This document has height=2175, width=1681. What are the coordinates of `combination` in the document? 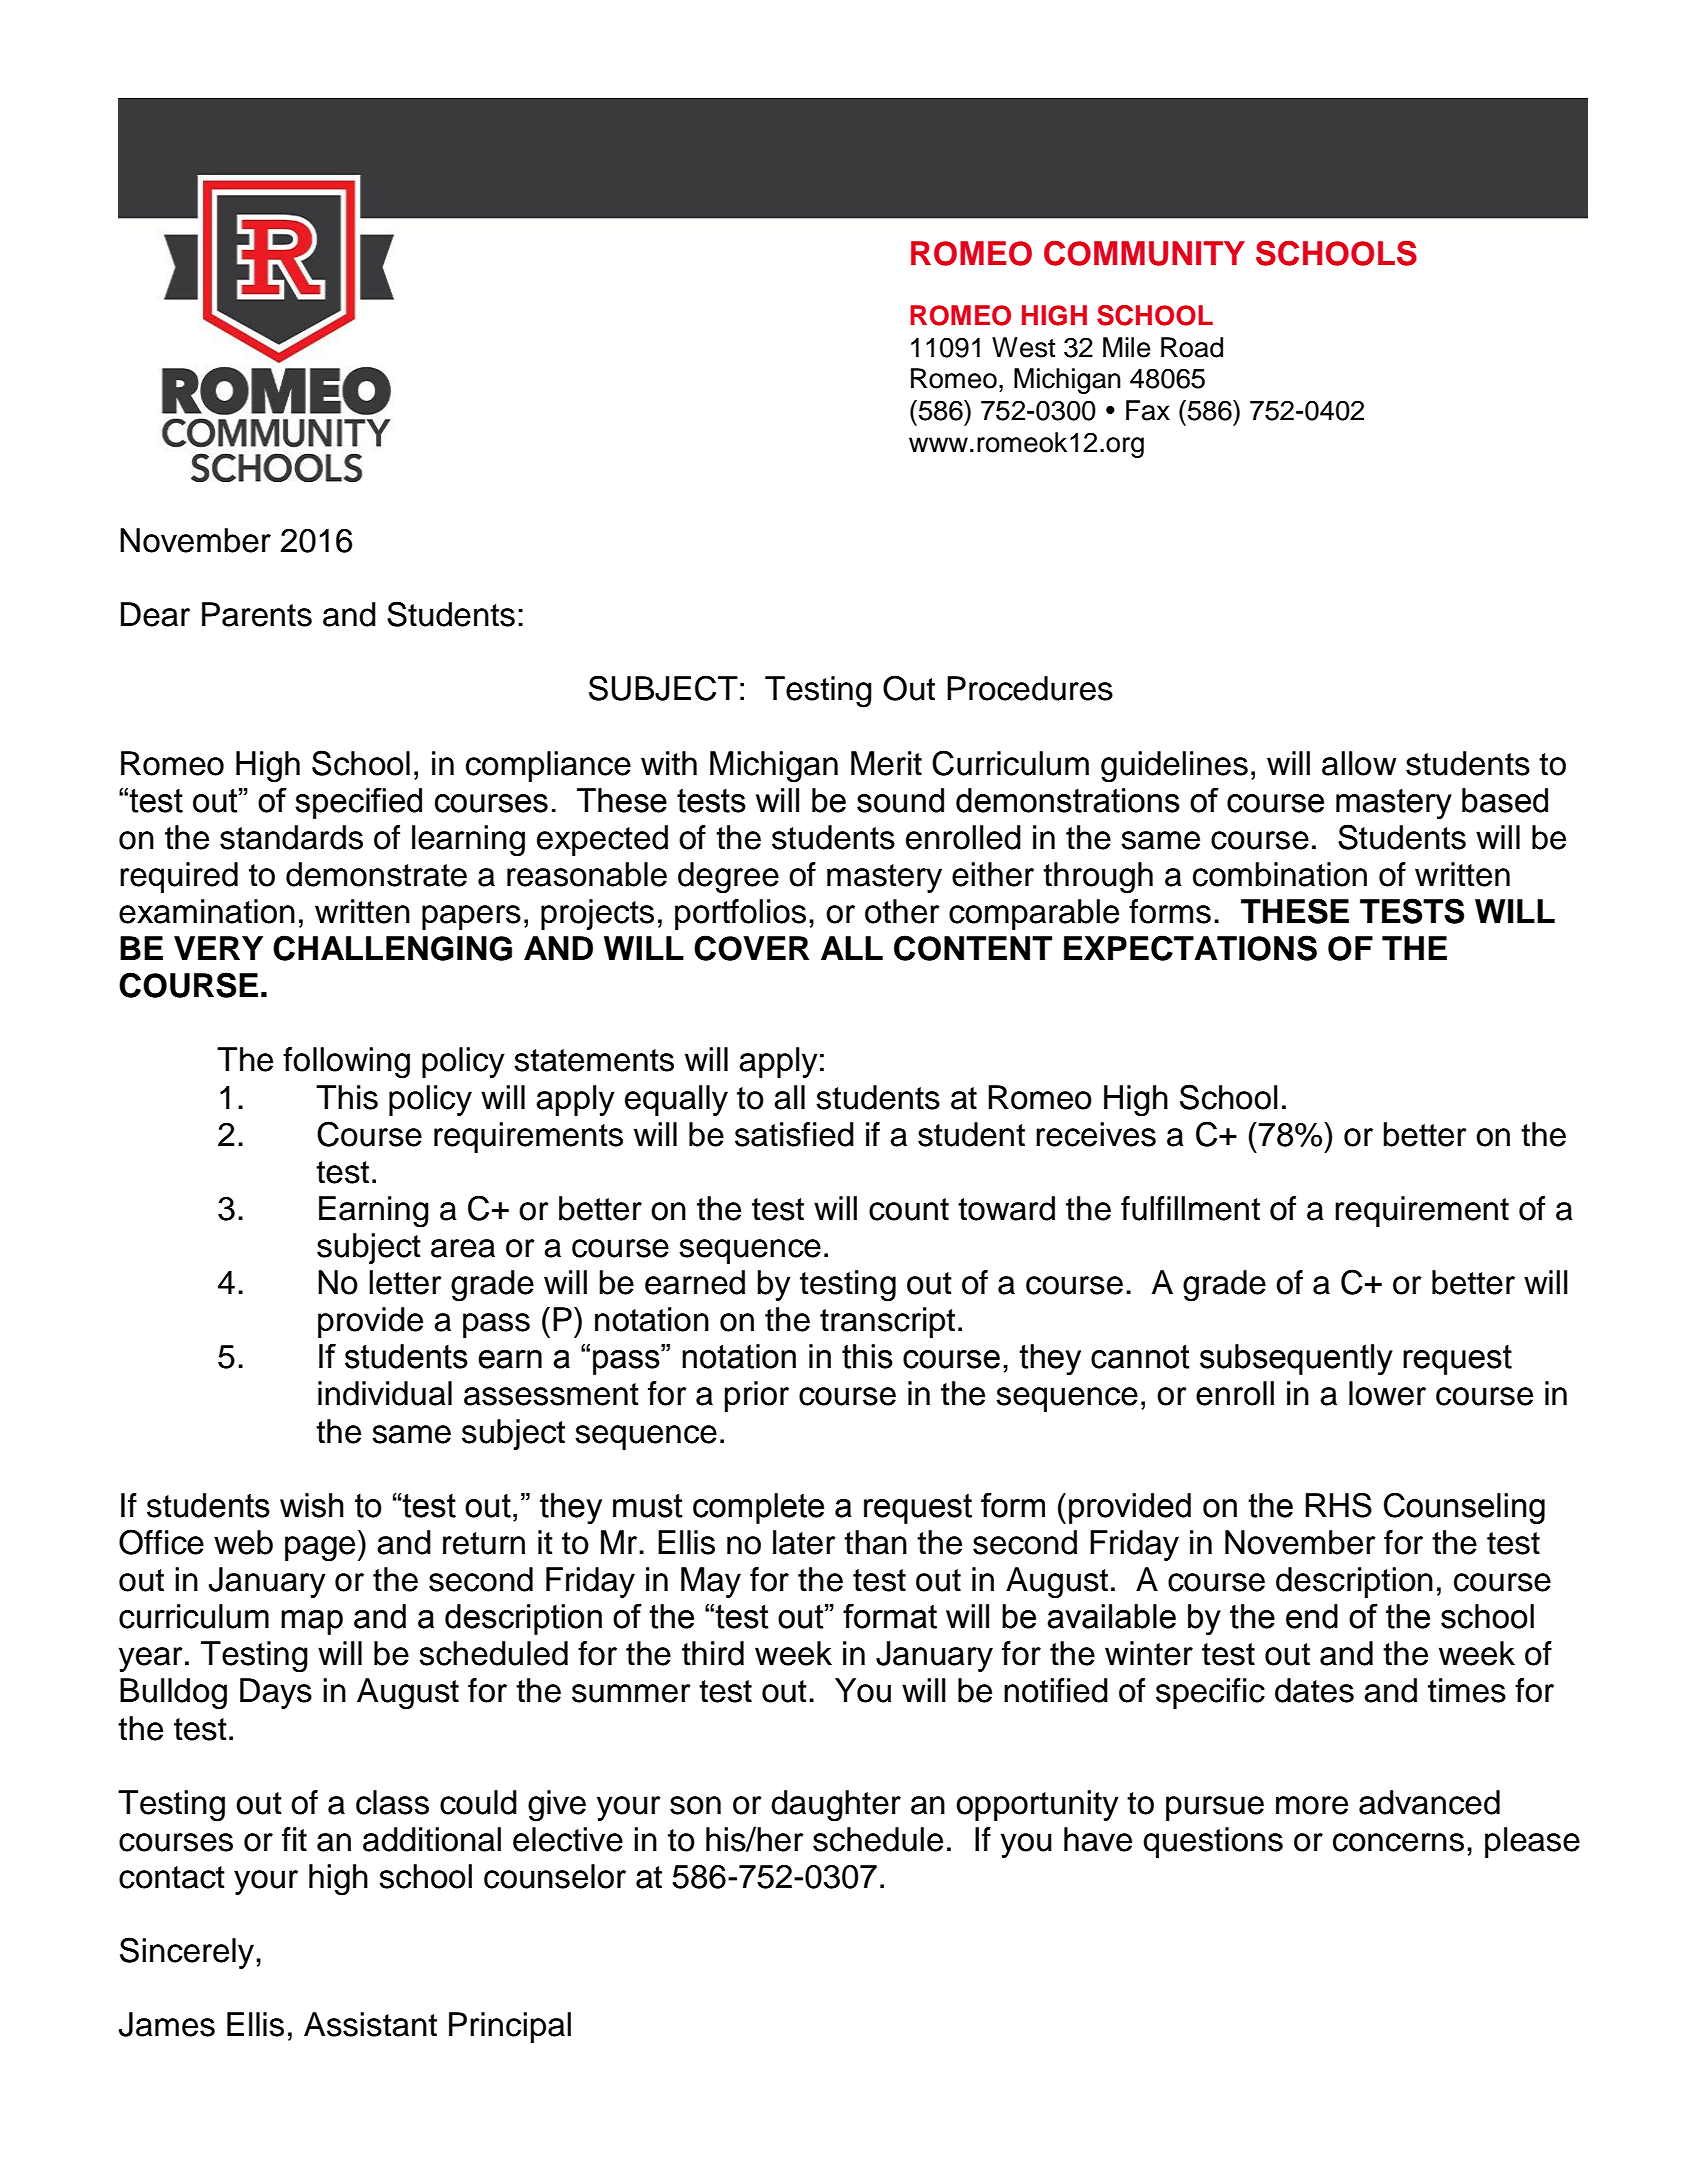 It's located at (1280, 874).
